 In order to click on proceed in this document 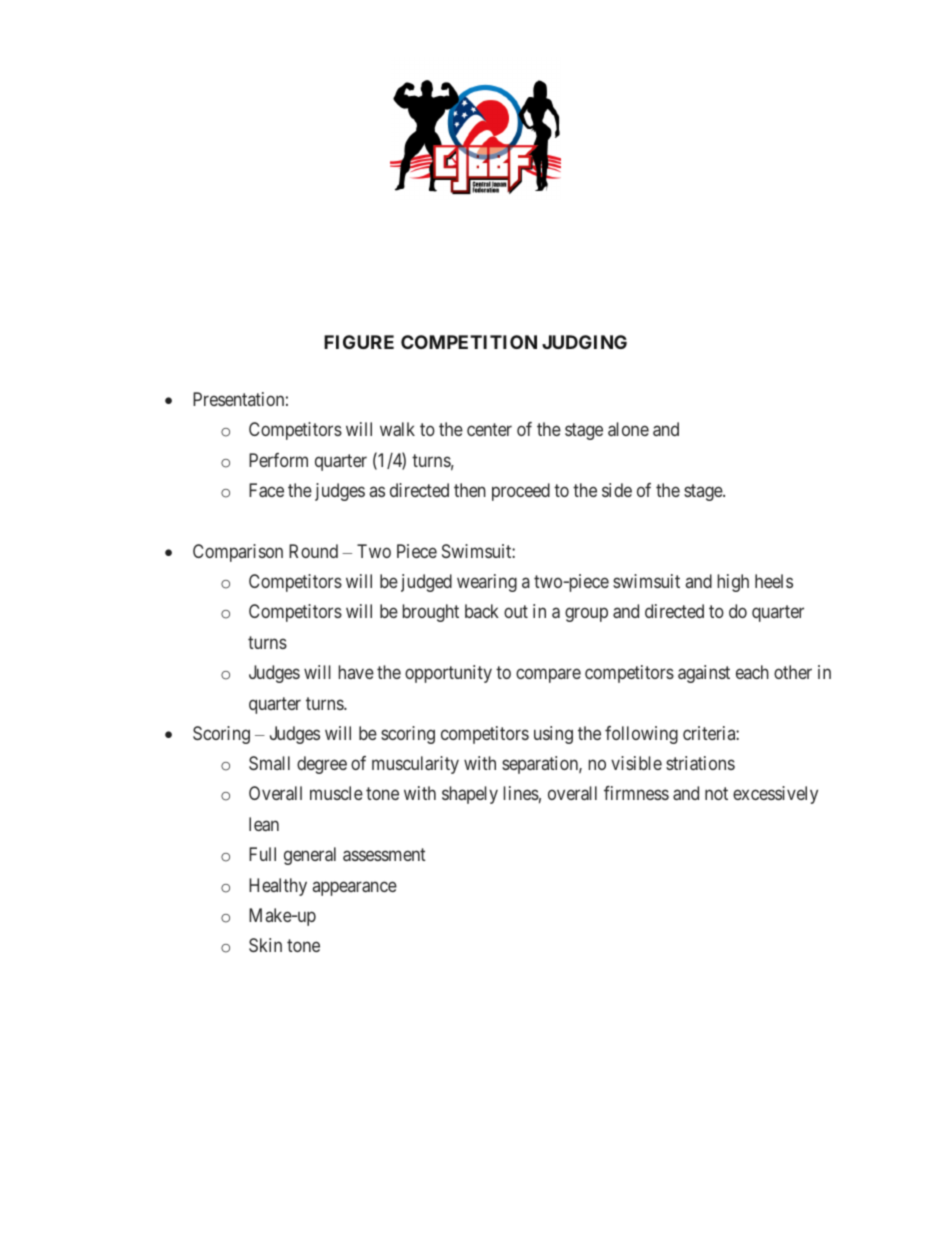, I will do `click(521, 492)`.
